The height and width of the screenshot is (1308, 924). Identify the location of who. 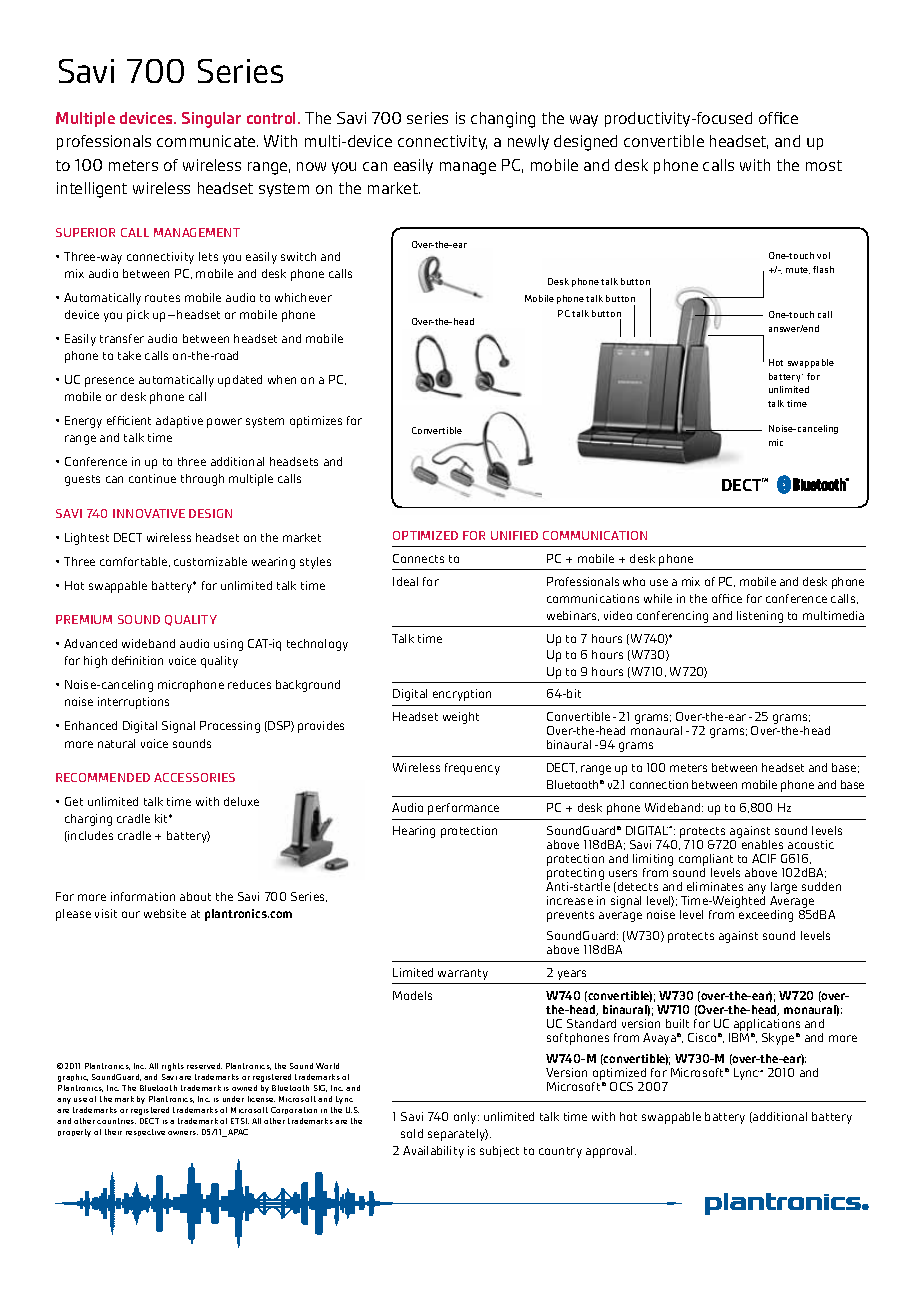
(634, 581).
